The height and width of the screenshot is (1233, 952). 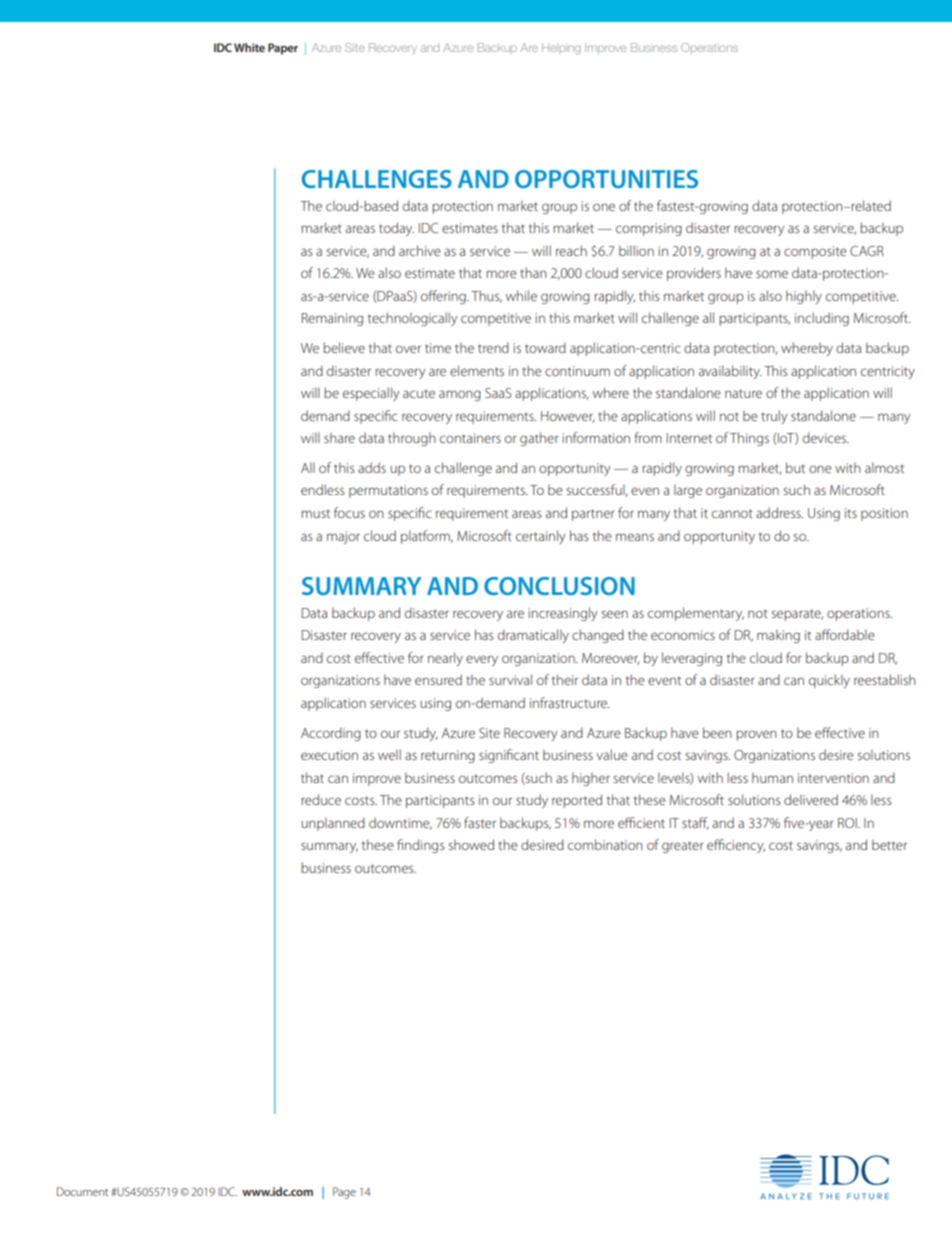 I want to click on major, so click(x=343, y=537).
